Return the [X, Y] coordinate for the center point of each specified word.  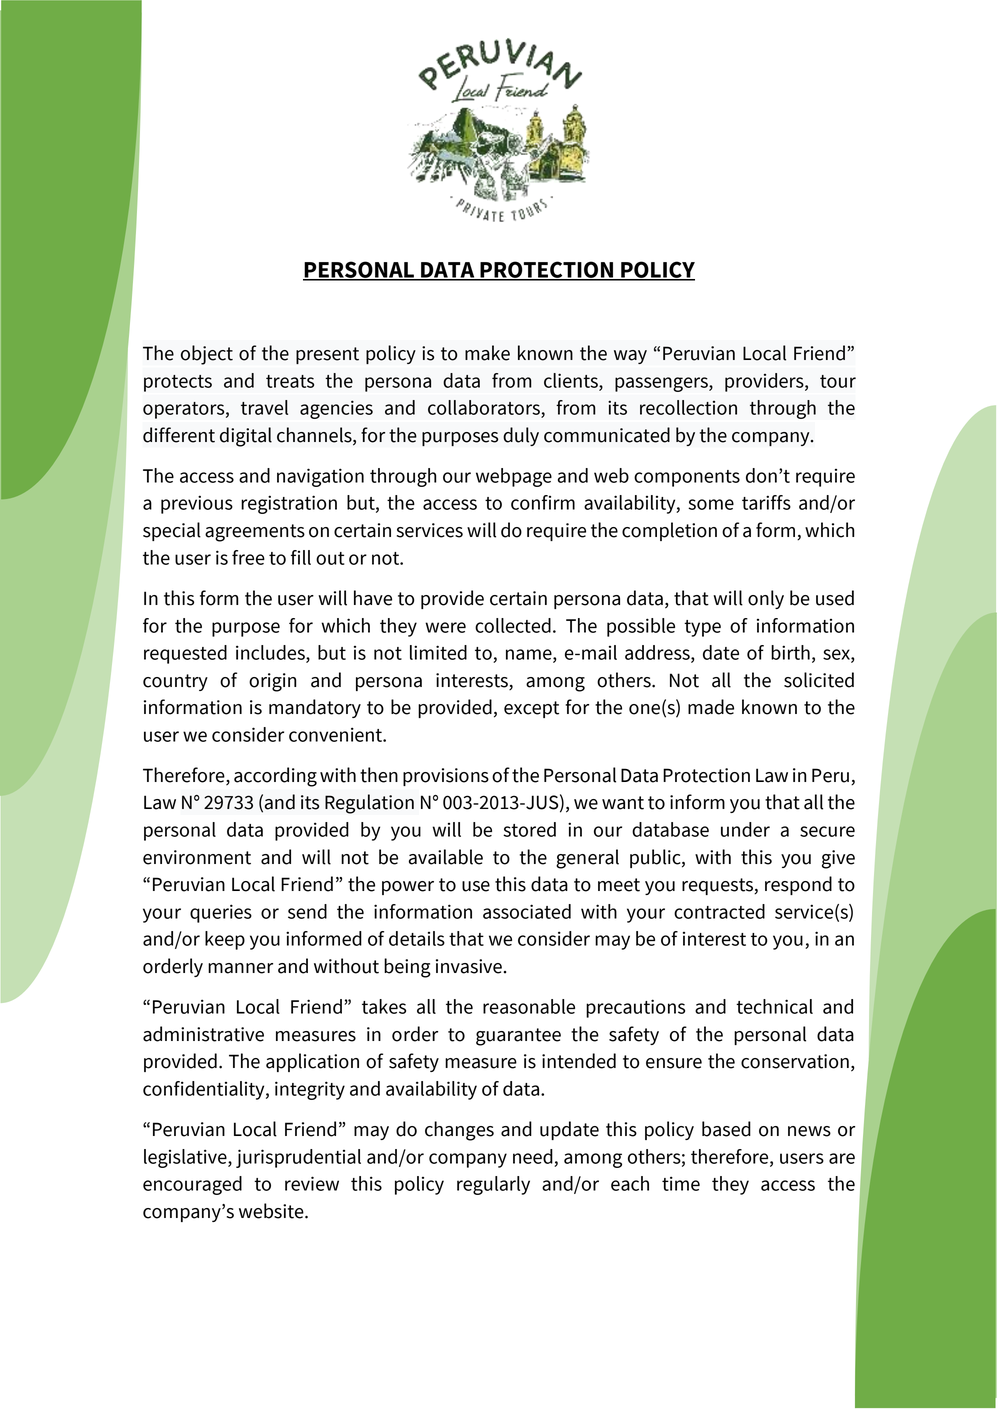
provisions [446, 777]
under [745, 829]
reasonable [529, 1006]
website [272, 1211]
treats [290, 381]
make [487, 353]
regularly [493, 1185]
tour [838, 381]
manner [240, 968]
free [248, 557]
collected [513, 625]
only [766, 599]
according [275, 777]
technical [774, 1006]
